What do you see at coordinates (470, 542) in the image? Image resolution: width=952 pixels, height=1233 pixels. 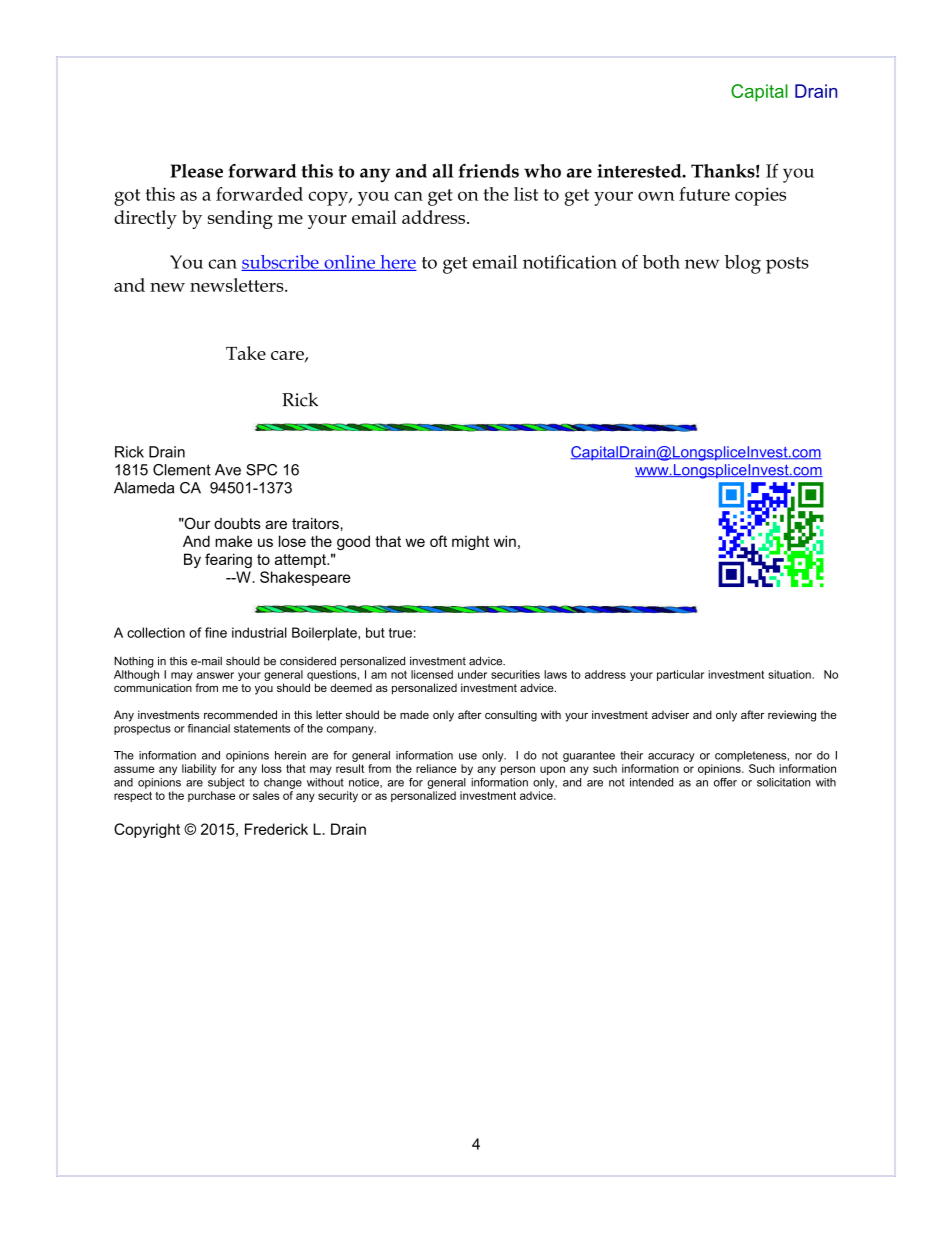 I see `might` at bounding box center [470, 542].
